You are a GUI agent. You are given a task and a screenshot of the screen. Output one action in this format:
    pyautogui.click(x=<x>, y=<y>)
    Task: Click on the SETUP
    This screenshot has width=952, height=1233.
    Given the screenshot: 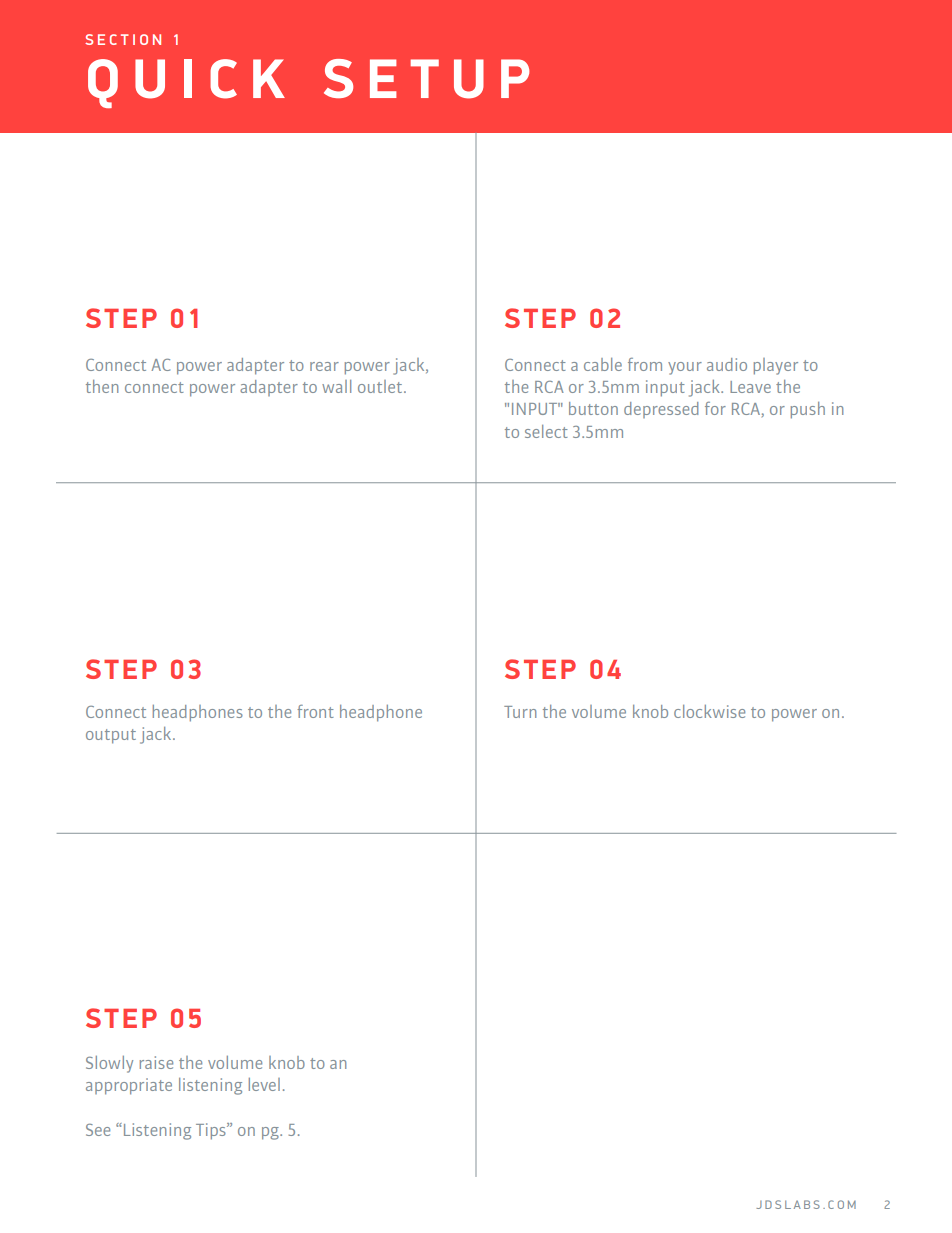 What is the action you would take?
    pyautogui.click(x=427, y=79)
